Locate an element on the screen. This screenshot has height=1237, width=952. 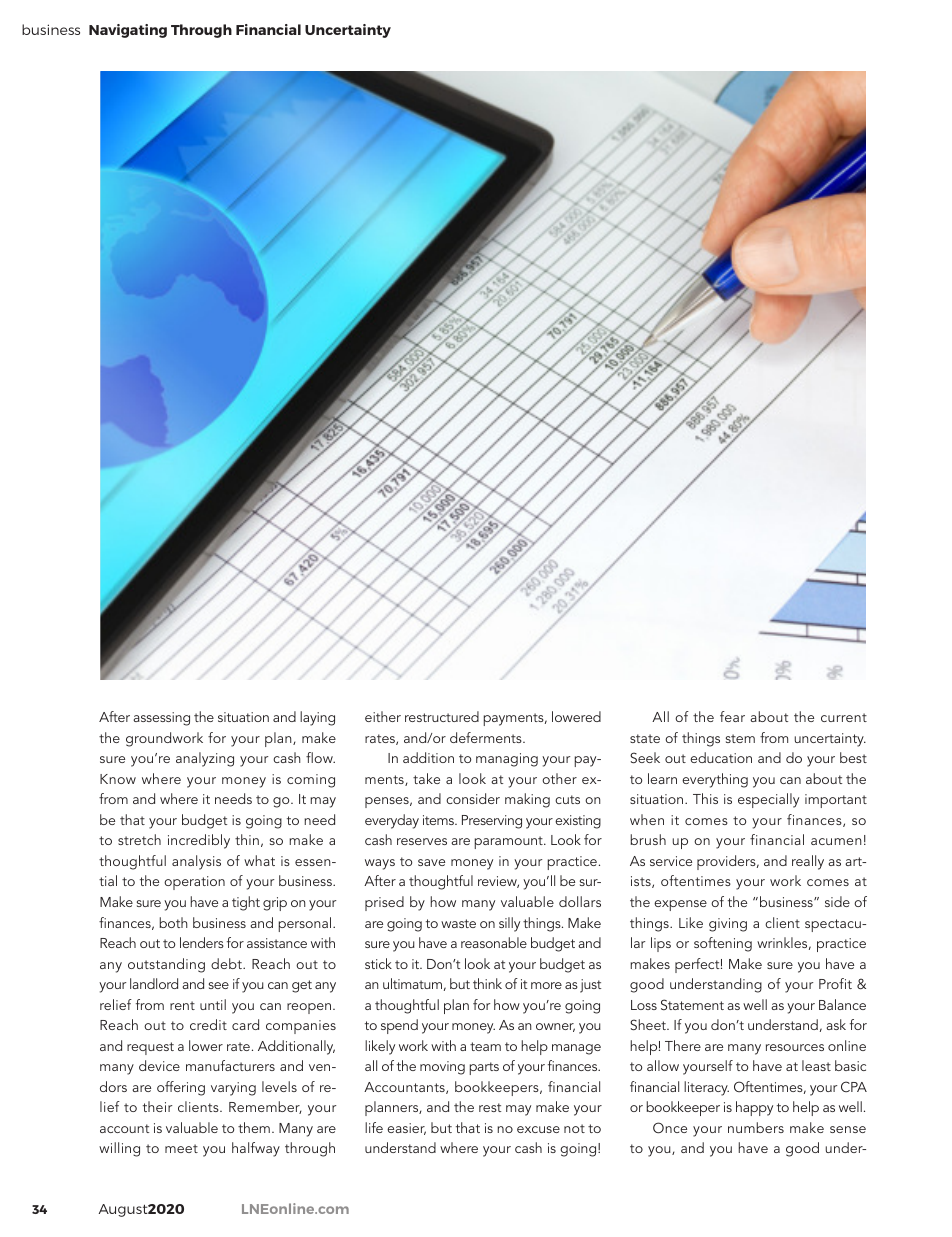
giving is located at coordinates (728, 925).
